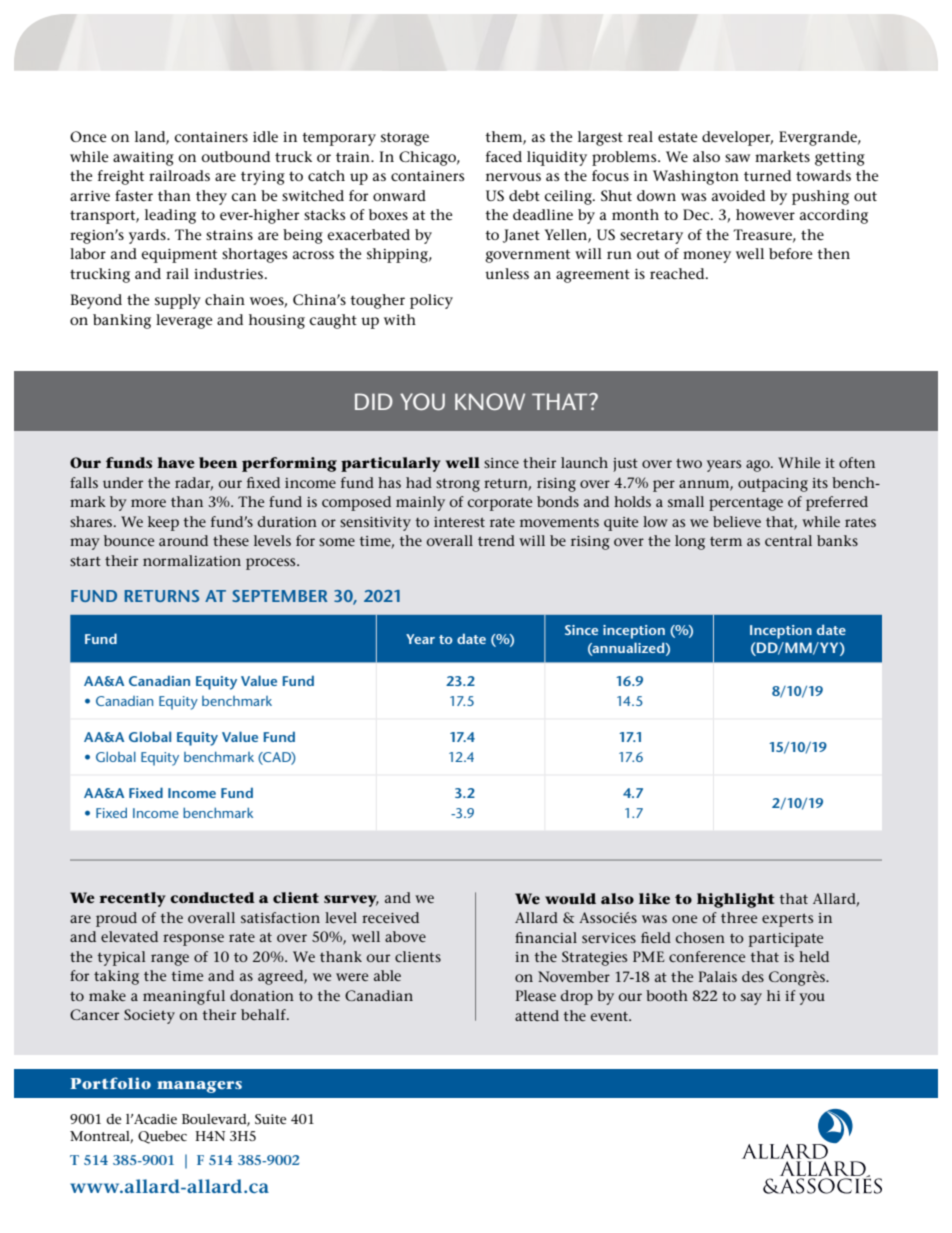 This screenshot has height=1233, width=952. What do you see at coordinates (496, 540) in the screenshot?
I see `trend` at bounding box center [496, 540].
